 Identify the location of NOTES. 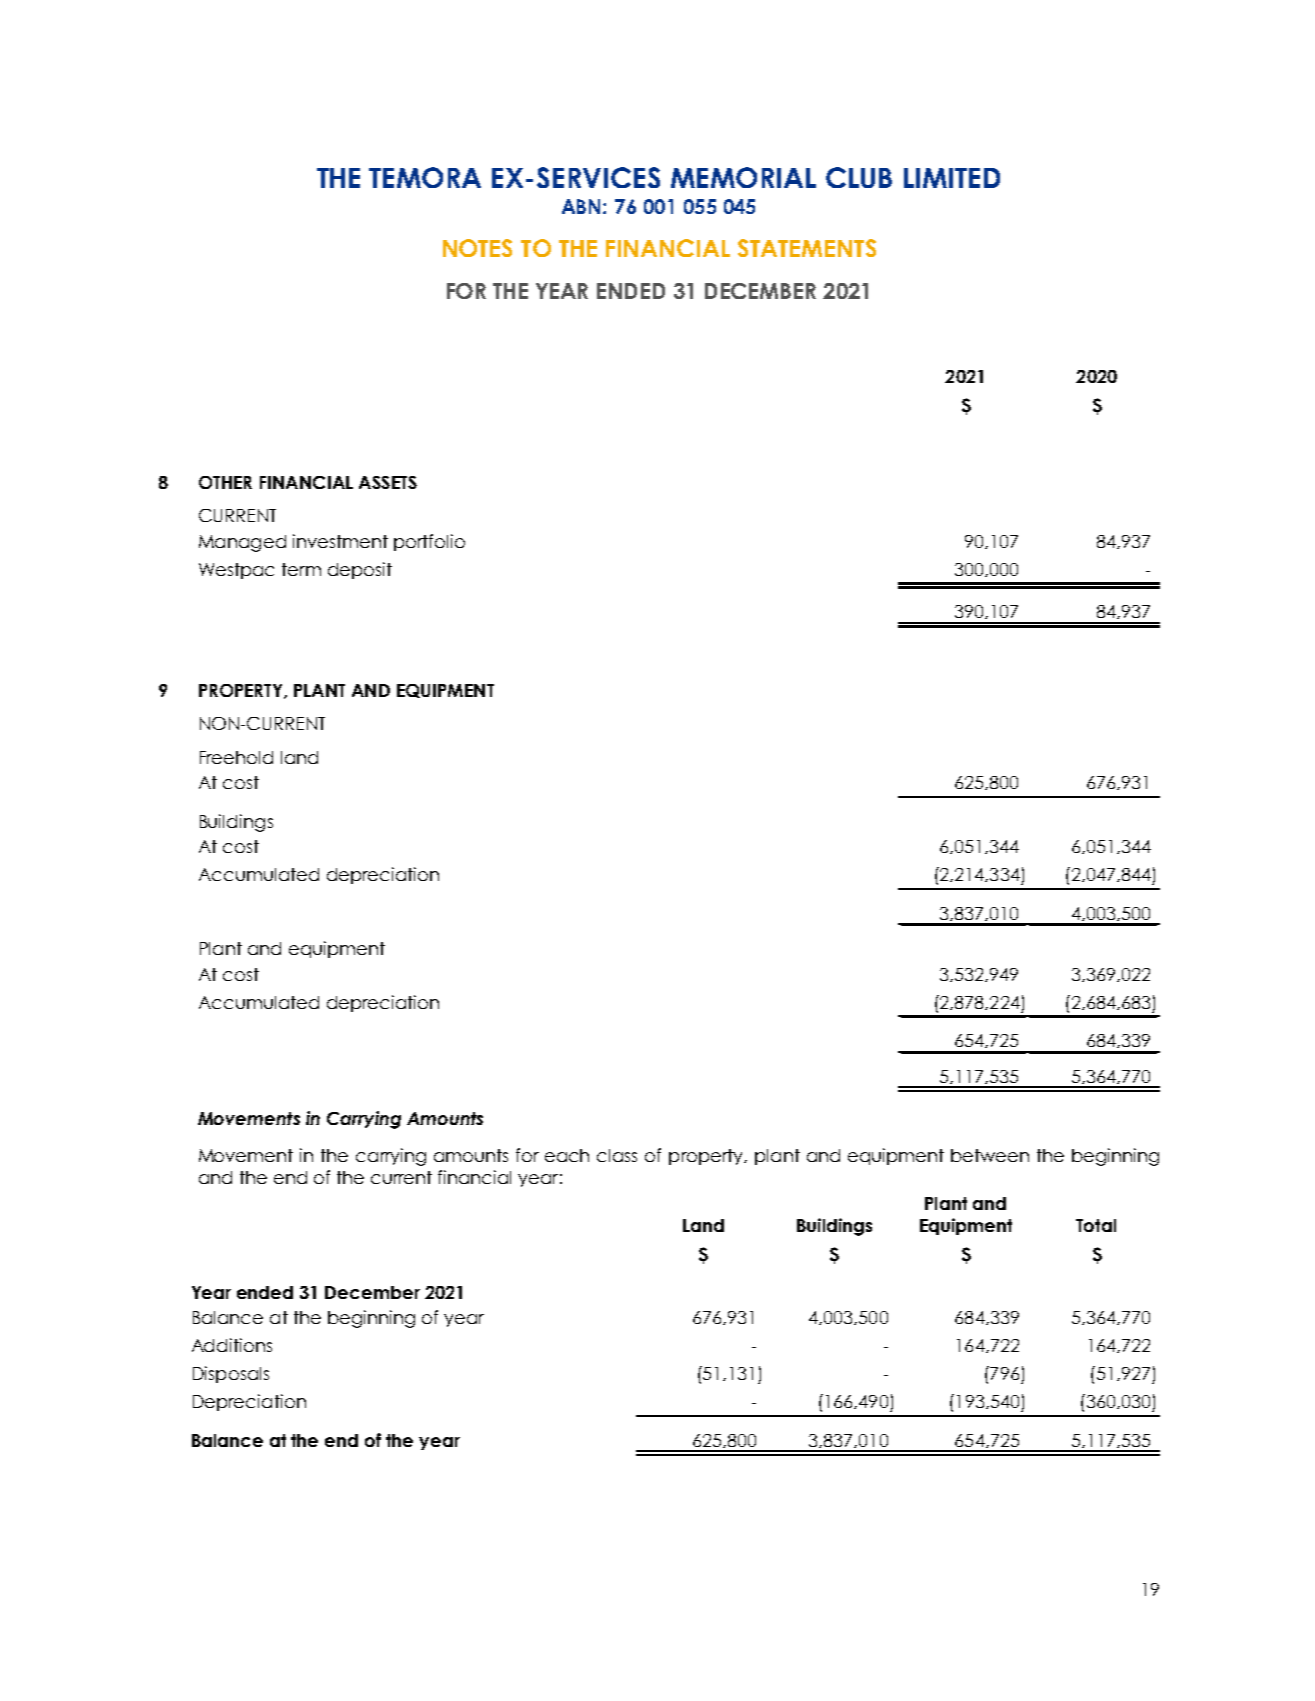
(477, 248).
